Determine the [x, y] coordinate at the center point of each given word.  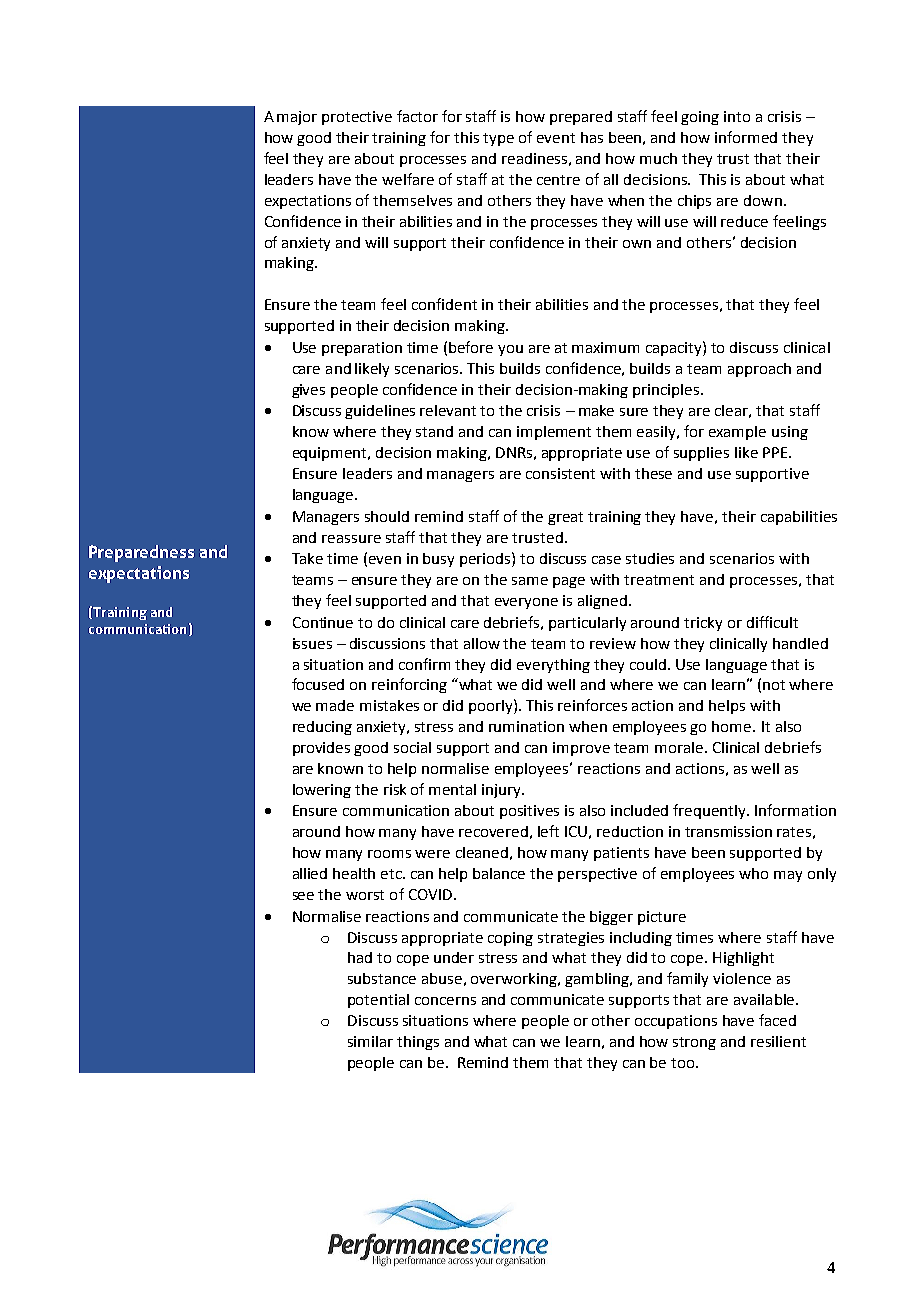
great [565, 518]
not [774, 685]
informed [746, 137]
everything [553, 666]
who [753, 873]
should [387, 516]
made [335, 705]
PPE [776, 452]
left [548, 831]
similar [370, 1041]
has [592, 137]
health [354, 873]
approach [759, 370]
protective [357, 118]
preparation [362, 349]
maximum [605, 347]
